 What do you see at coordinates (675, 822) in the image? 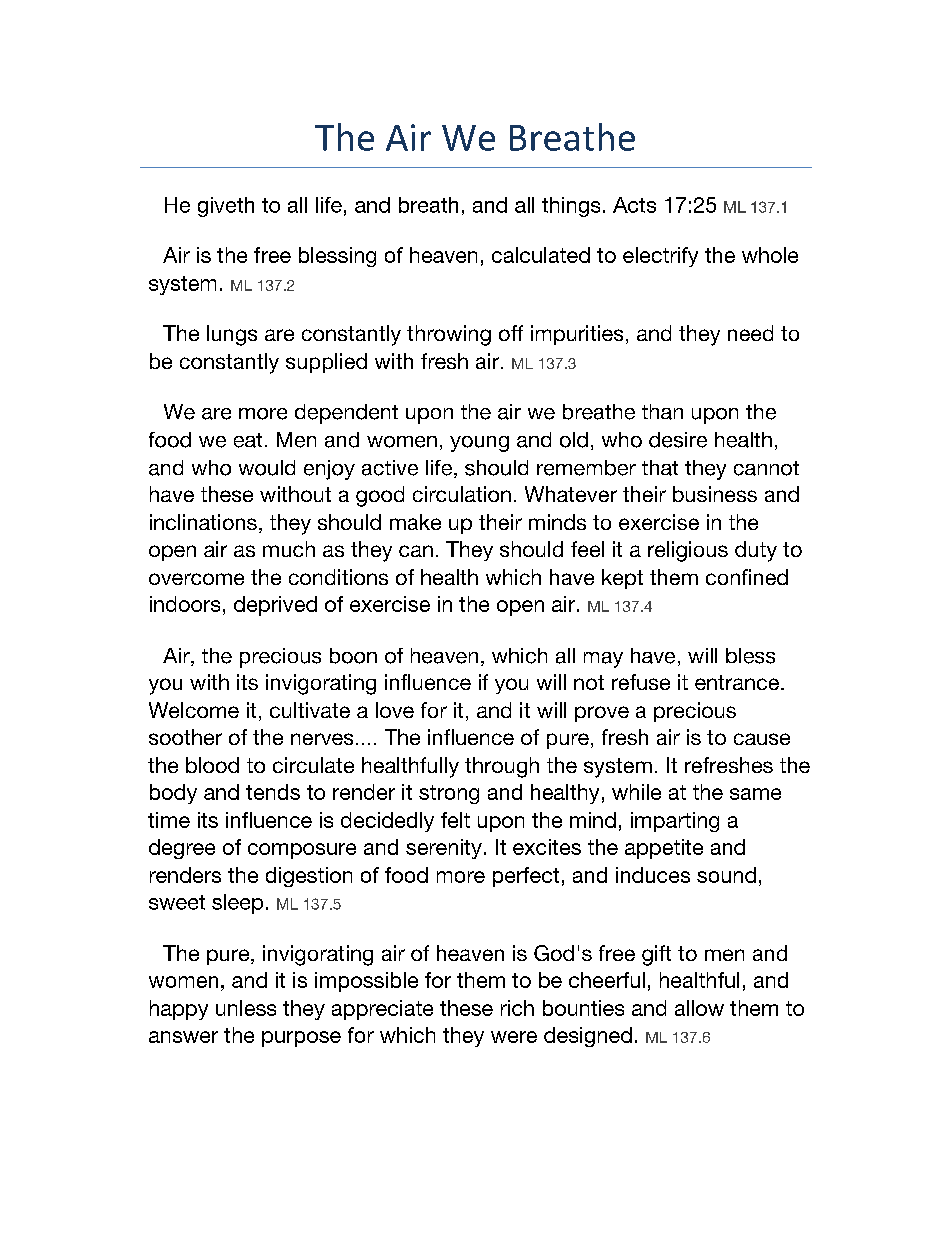
I see `imparting` at bounding box center [675, 822].
